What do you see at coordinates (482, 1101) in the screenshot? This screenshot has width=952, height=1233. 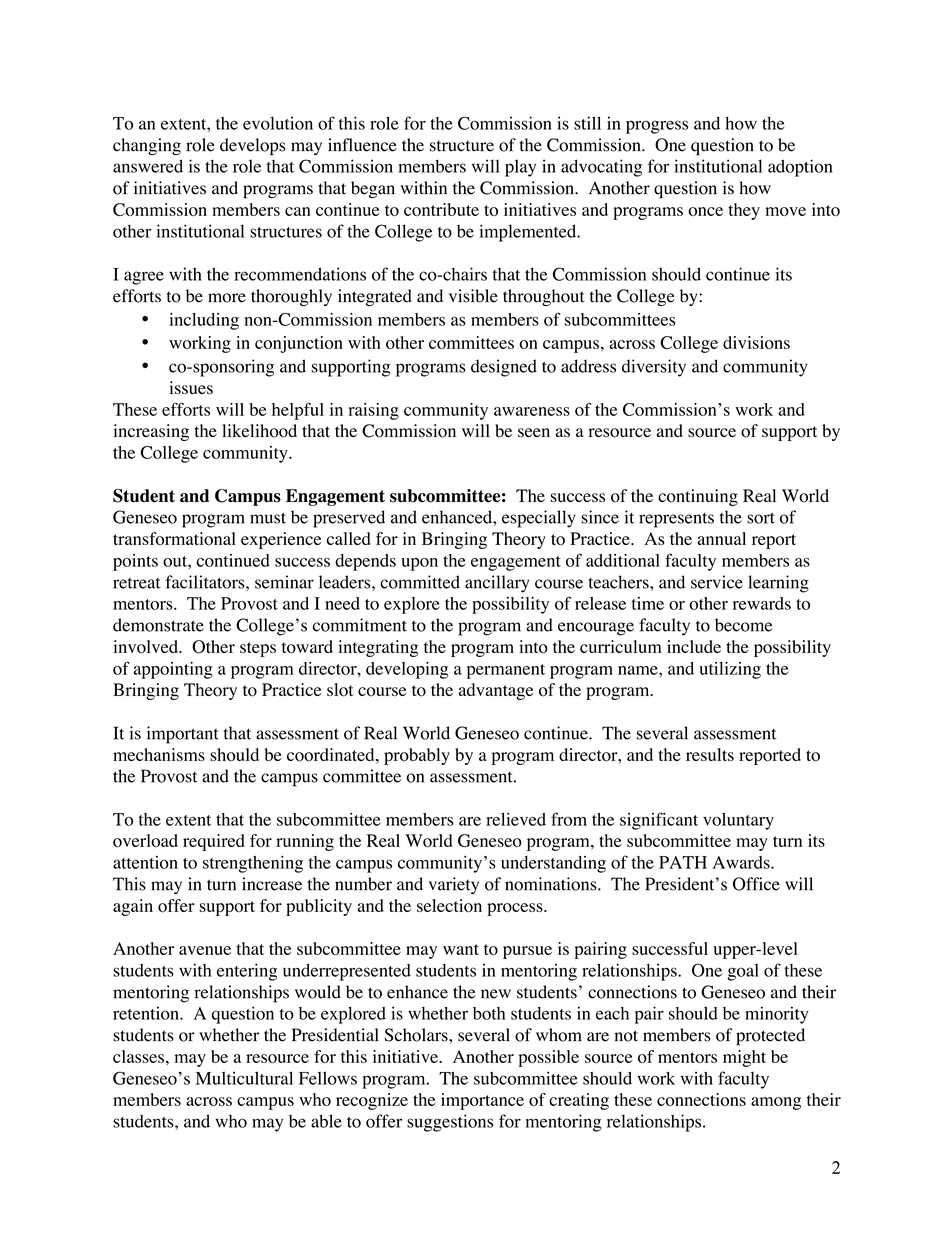 I see `importance` at bounding box center [482, 1101].
